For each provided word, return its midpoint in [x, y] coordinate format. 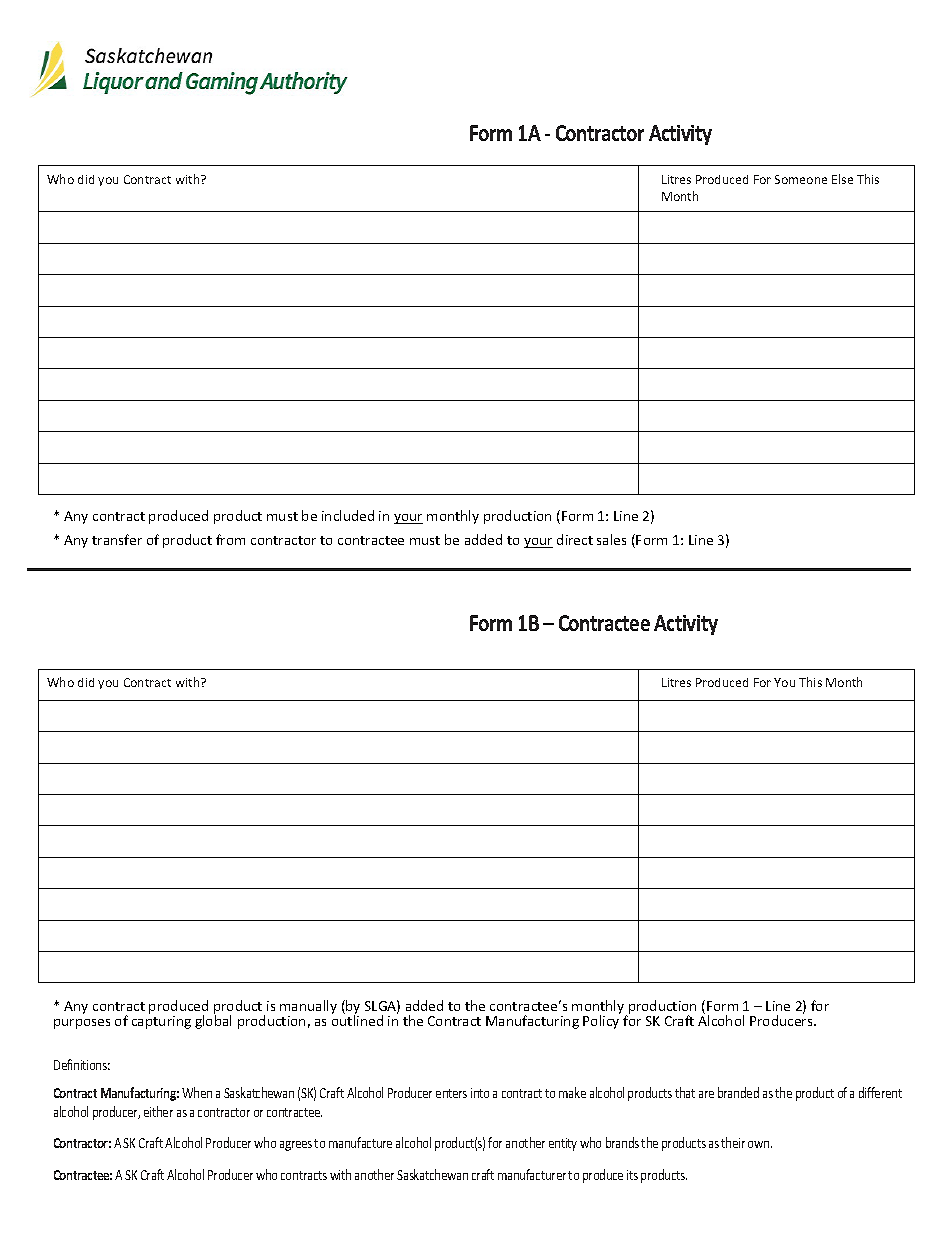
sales [611, 539]
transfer [117, 539]
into [480, 1093]
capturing [161, 1022]
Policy [601, 1022]
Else [842, 179]
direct [575, 539]
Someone [801, 179]
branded [738, 1092]
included [348, 515]
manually [308, 1008]
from [230, 539]
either [158, 1111]
